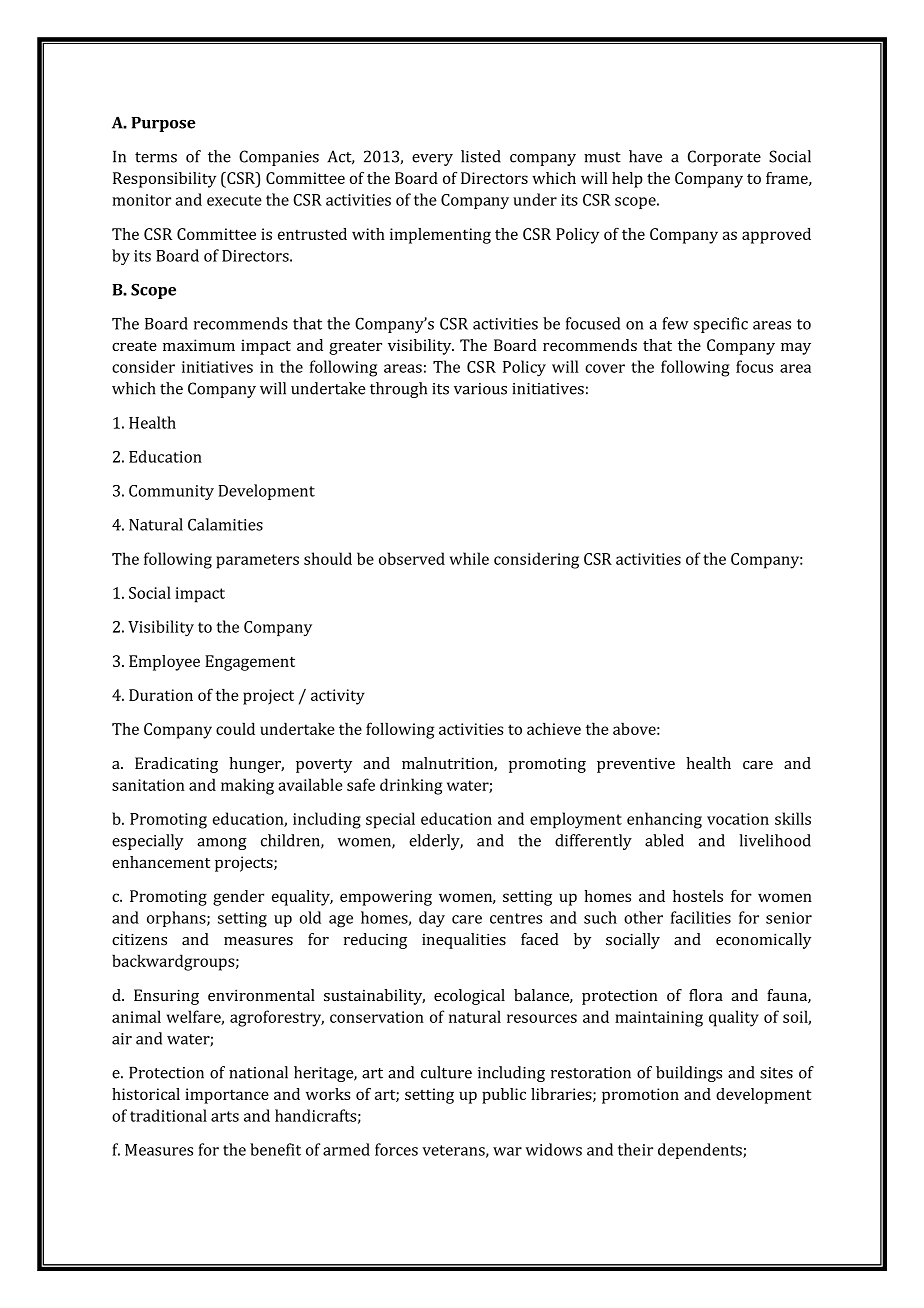 Image resolution: width=924 pixels, height=1308 pixels. I want to click on specific, so click(720, 325).
